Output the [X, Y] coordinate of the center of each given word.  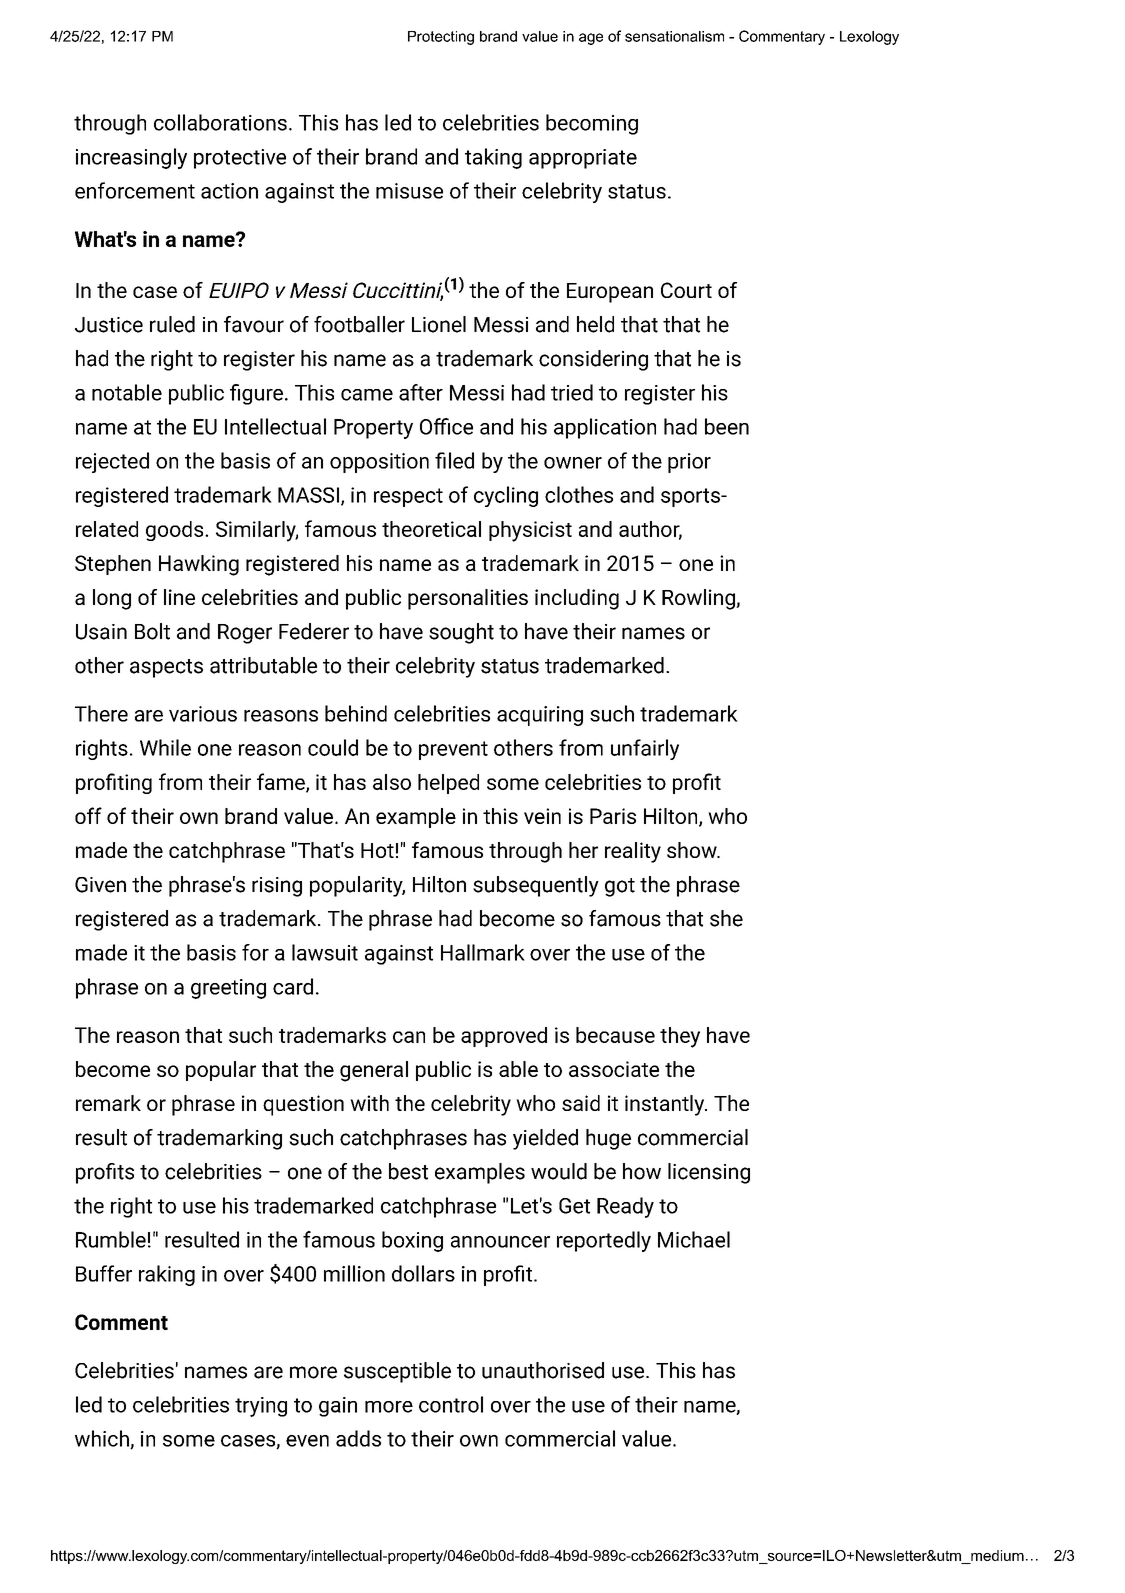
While [165, 747]
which [103, 1439]
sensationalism [674, 36]
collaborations [220, 122]
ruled [172, 324]
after [421, 392]
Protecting [441, 38]
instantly [665, 1105]
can [409, 1037]
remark [108, 1103]
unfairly [645, 749]
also [392, 782]
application [605, 428]
